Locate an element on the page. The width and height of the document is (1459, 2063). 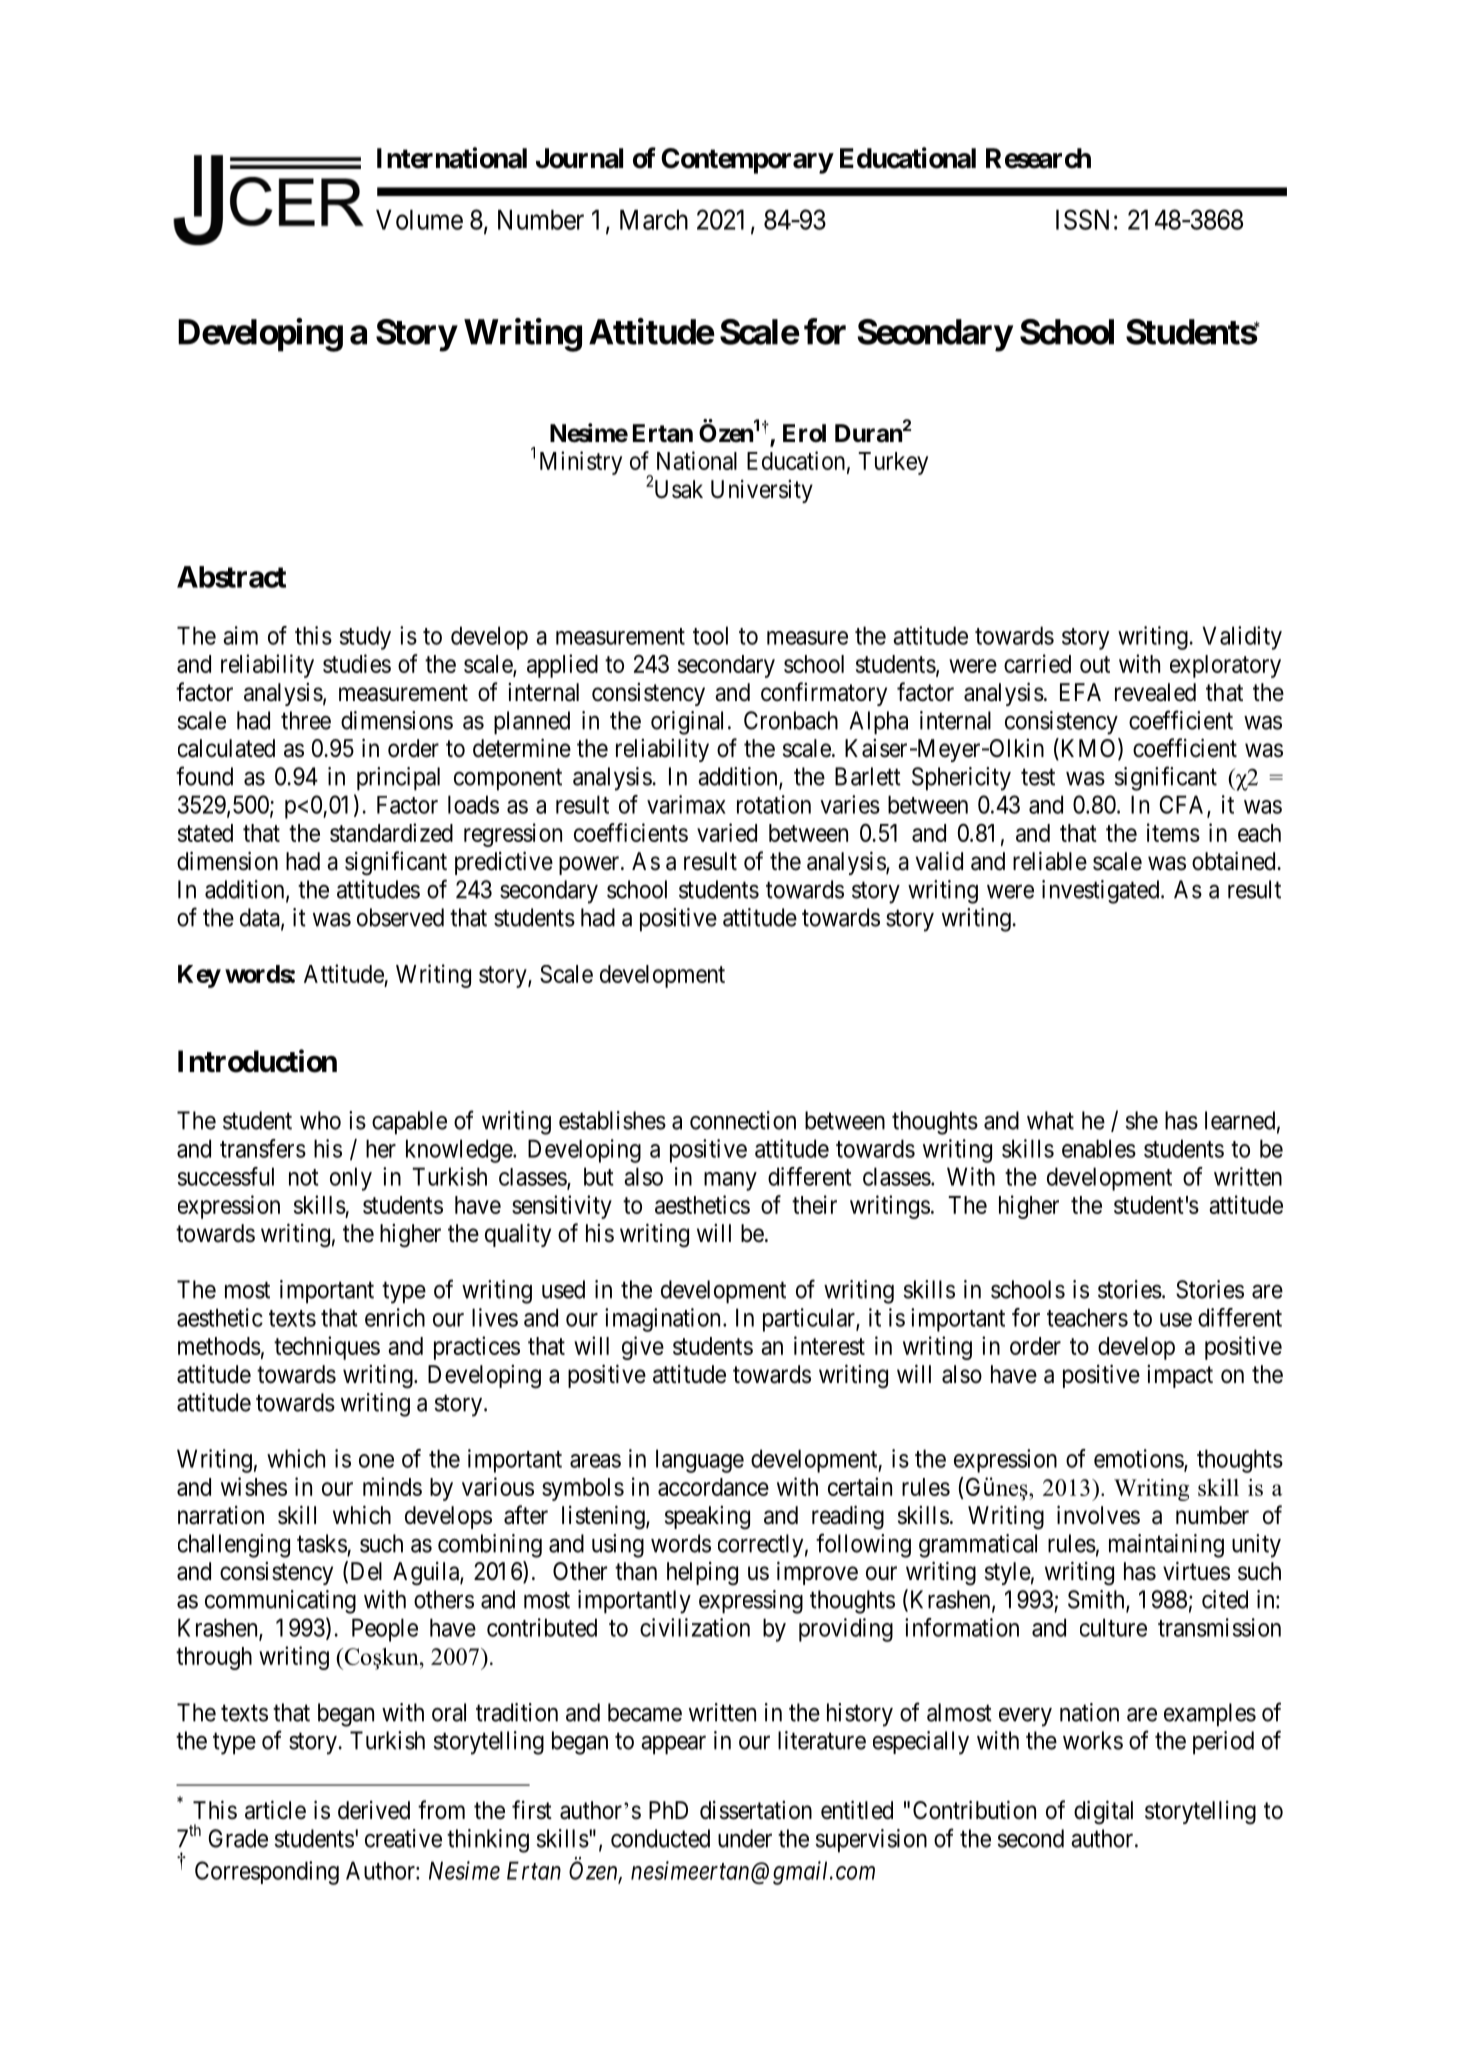
under is located at coordinates (745, 1838).
